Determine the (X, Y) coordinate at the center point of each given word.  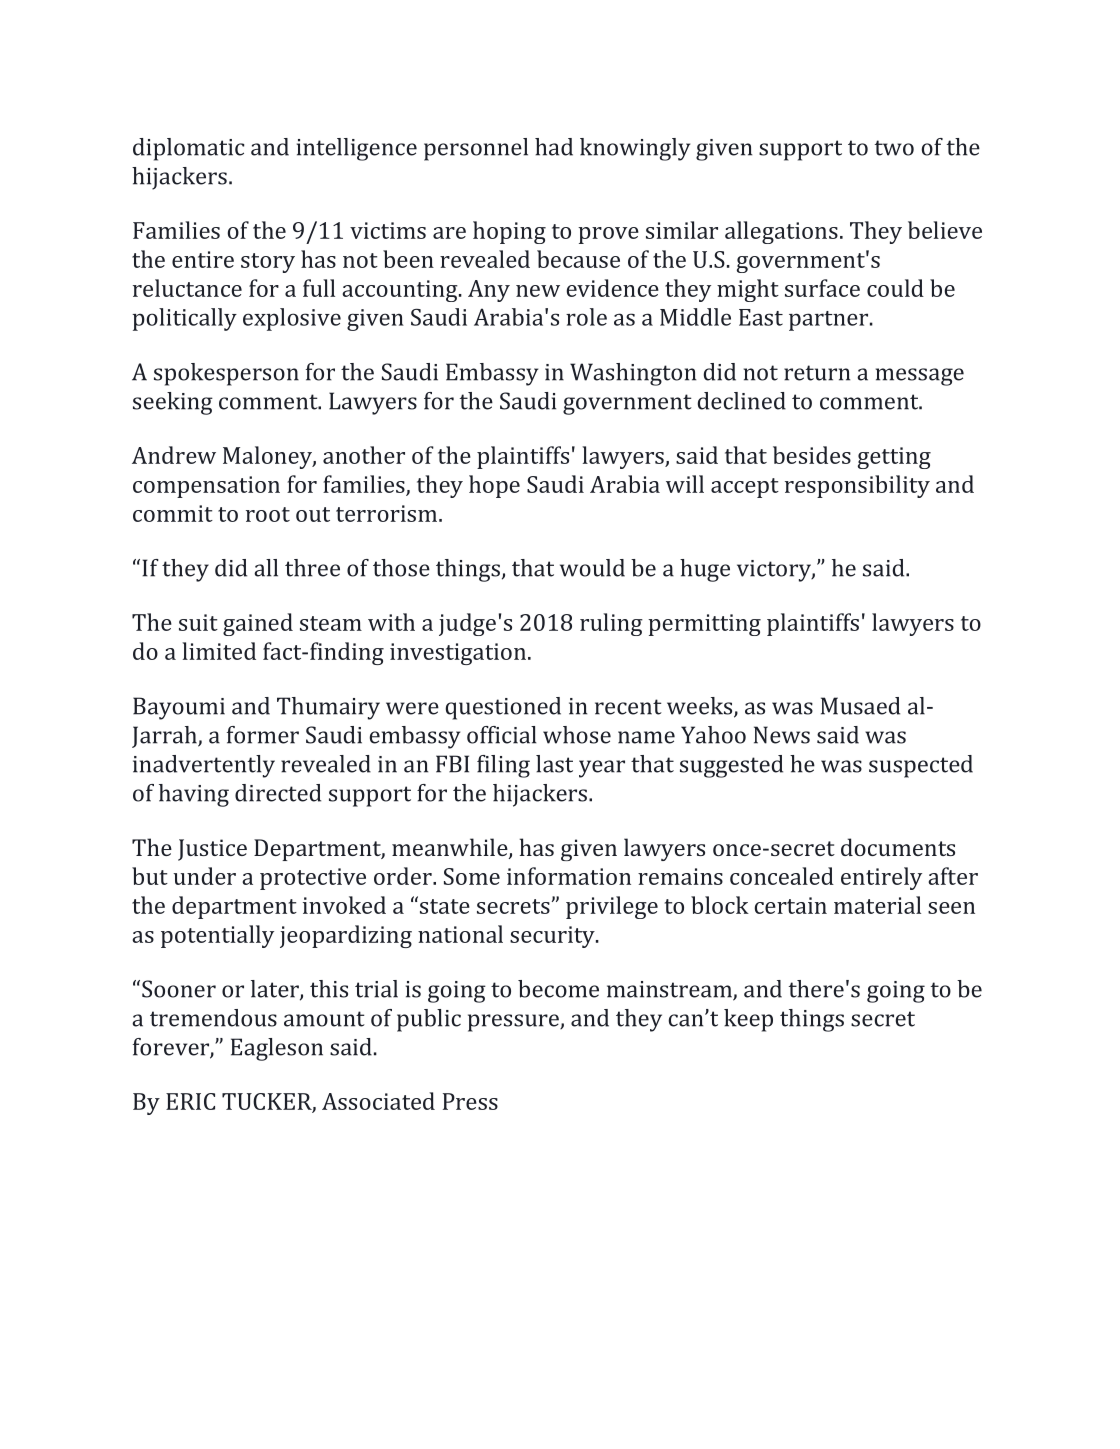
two (894, 148)
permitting (704, 625)
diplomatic (188, 149)
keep (748, 1020)
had (554, 147)
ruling (611, 624)
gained (258, 624)
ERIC (190, 1101)
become (558, 989)
